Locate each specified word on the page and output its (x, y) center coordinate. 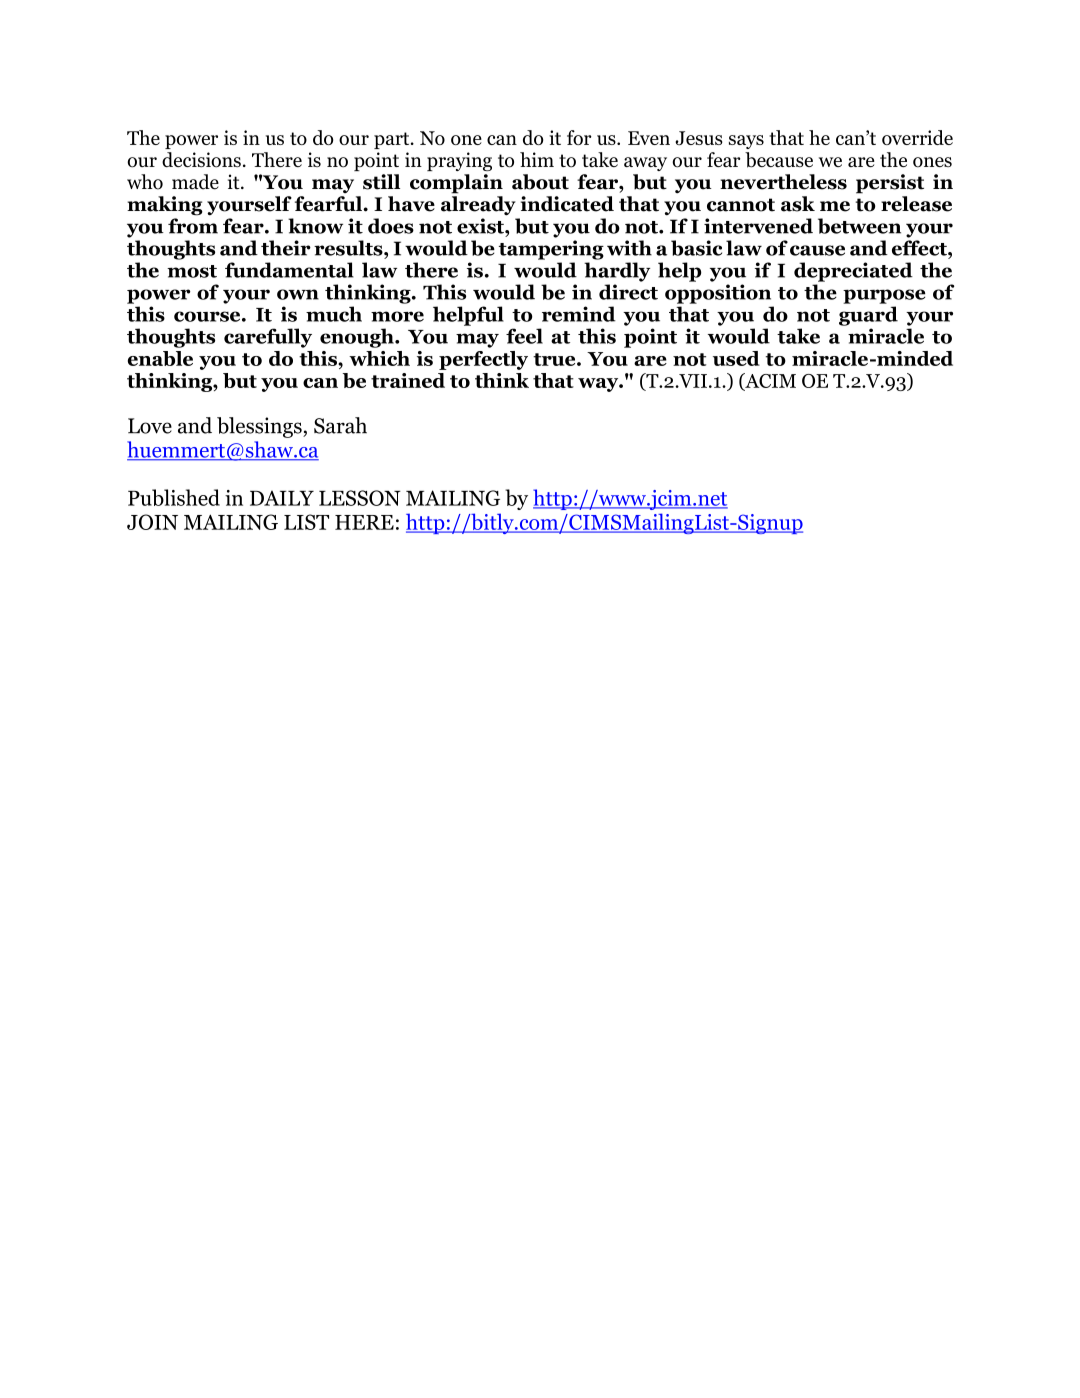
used (736, 358)
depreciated (853, 272)
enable (160, 358)
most (192, 271)
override (917, 137)
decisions (201, 160)
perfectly (483, 360)
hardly (617, 272)
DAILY (282, 498)
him (537, 159)
